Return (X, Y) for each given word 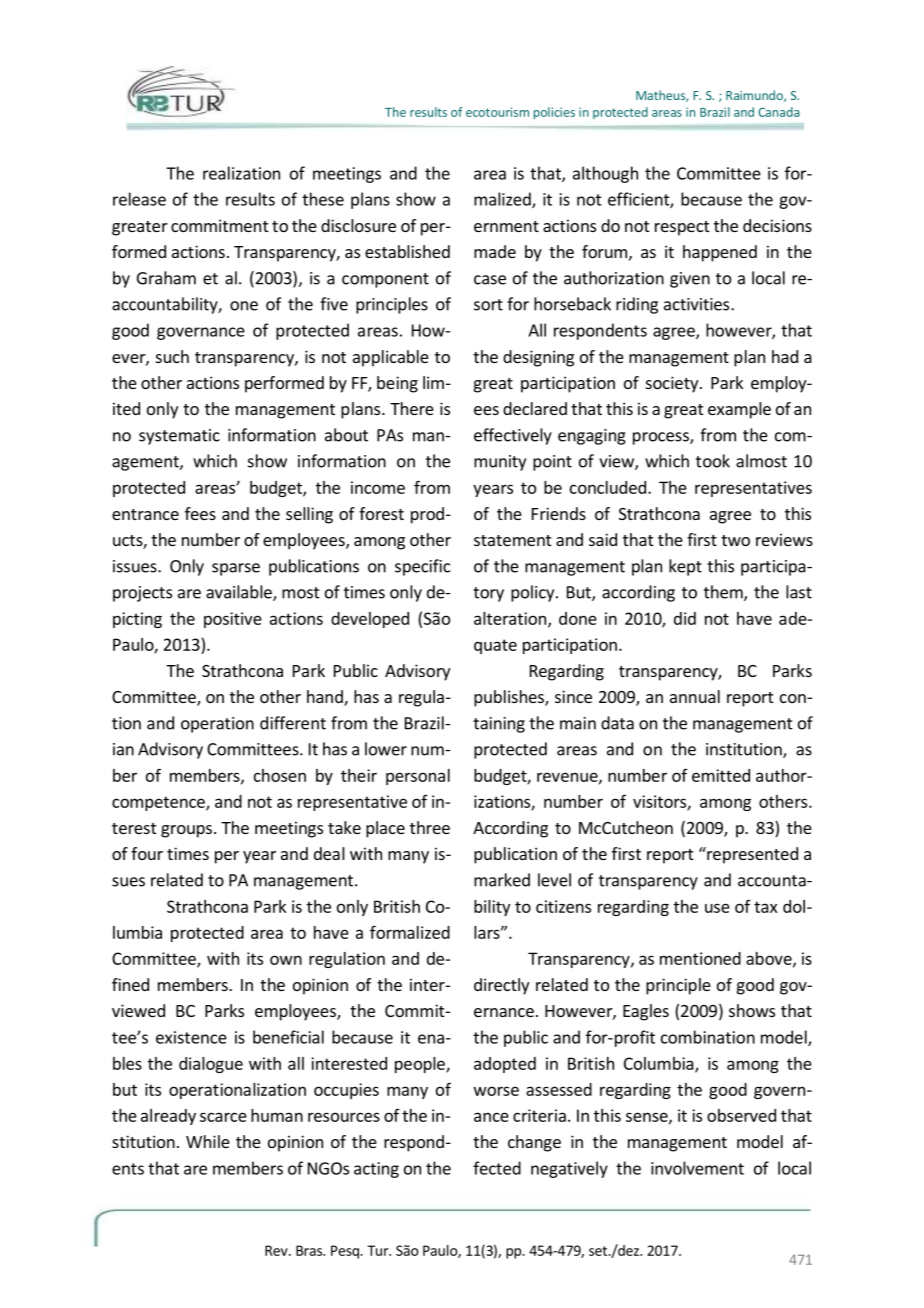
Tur (379, 1250)
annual (695, 696)
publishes (510, 698)
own (286, 960)
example (739, 410)
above (770, 959)
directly (501, 986)
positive (233, 620)
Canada (778, 112)
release (139, 199)
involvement (697, 1168)
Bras (310, 1250)
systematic (179, 437)
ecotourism (497, 112)
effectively (513, 436)
